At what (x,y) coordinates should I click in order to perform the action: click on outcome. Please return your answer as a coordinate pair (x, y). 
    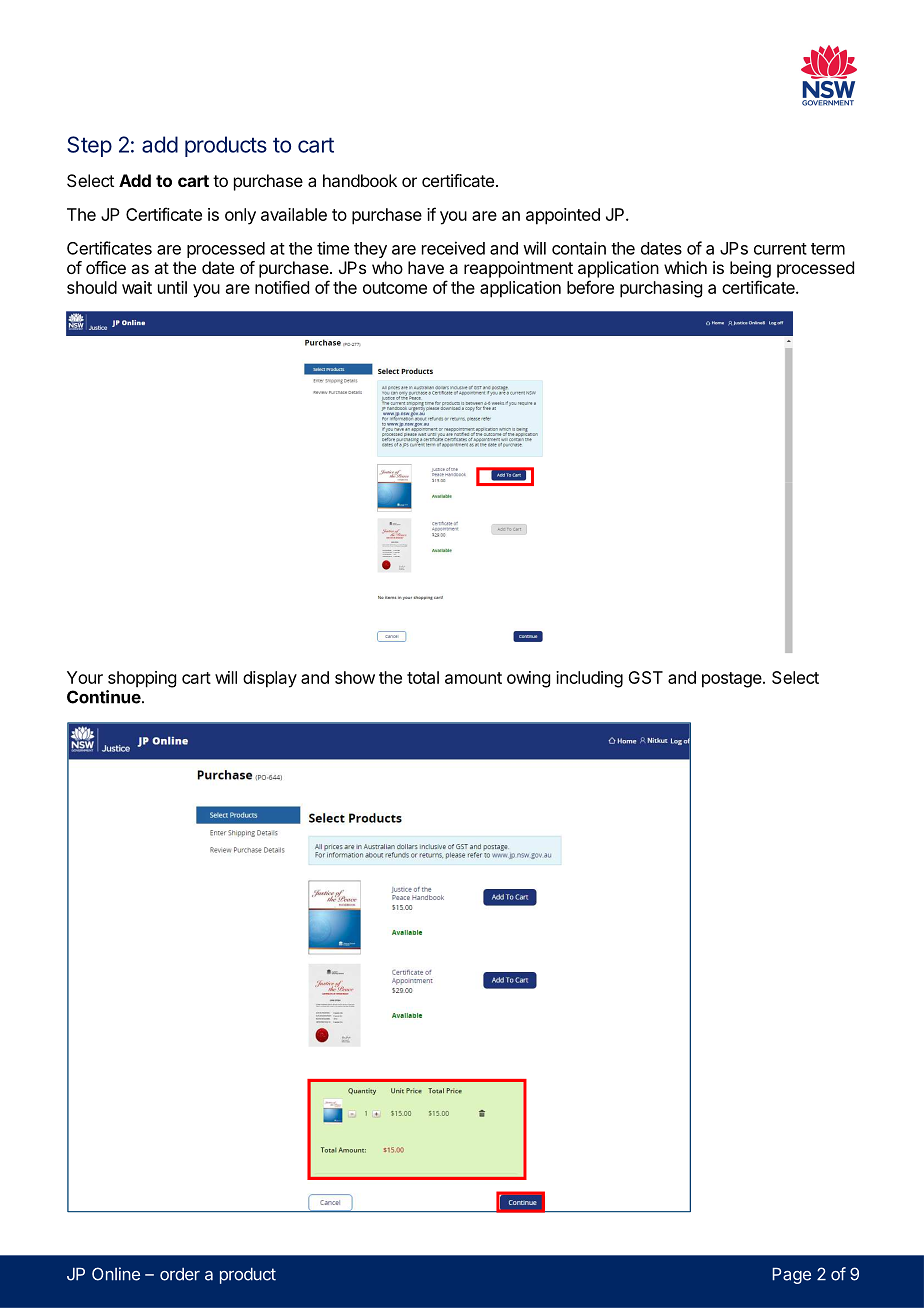
    Looking at the image, I should click on (395, 288).
